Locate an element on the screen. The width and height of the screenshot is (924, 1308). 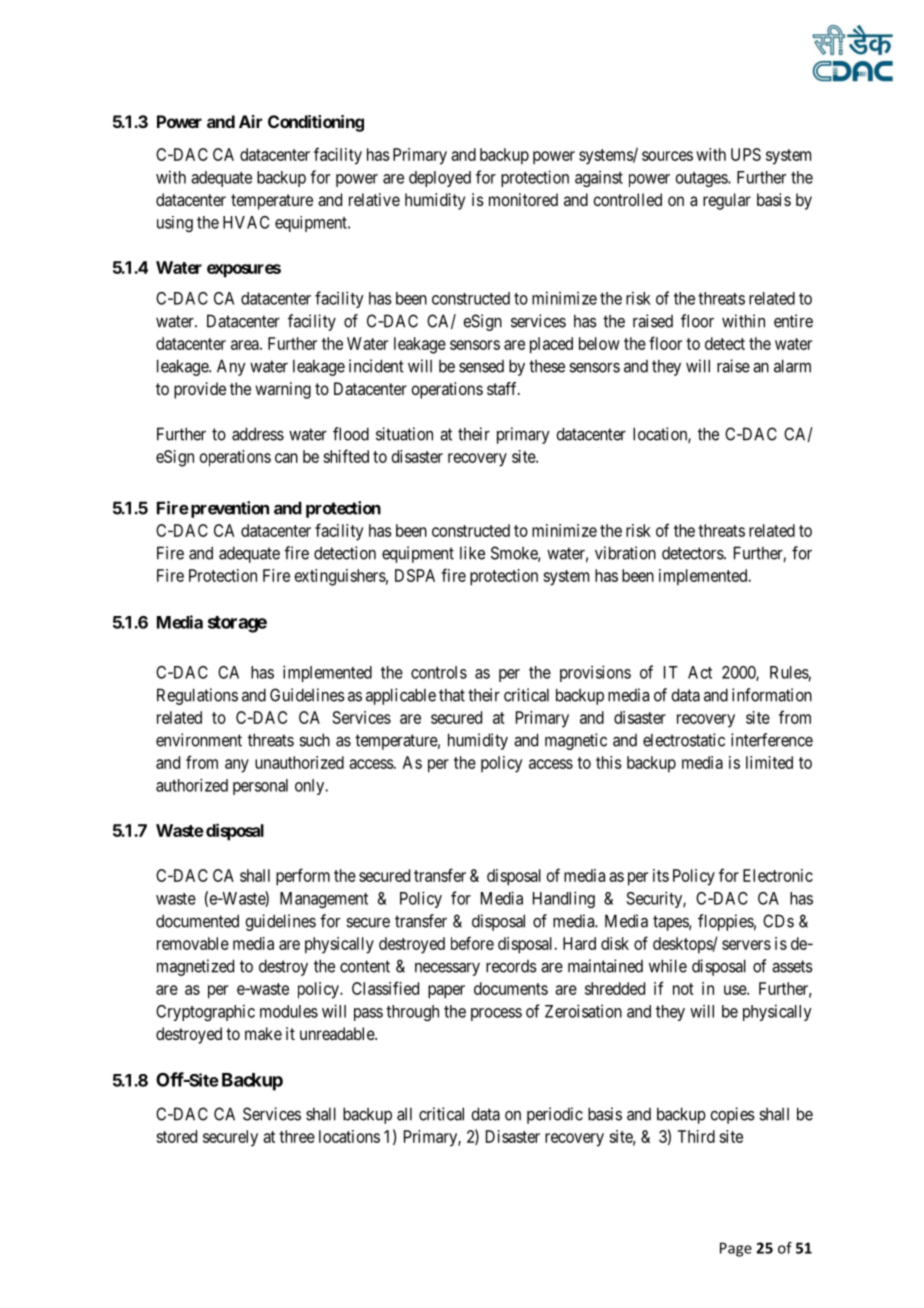
deployed is located at coordinates (440, 179).
